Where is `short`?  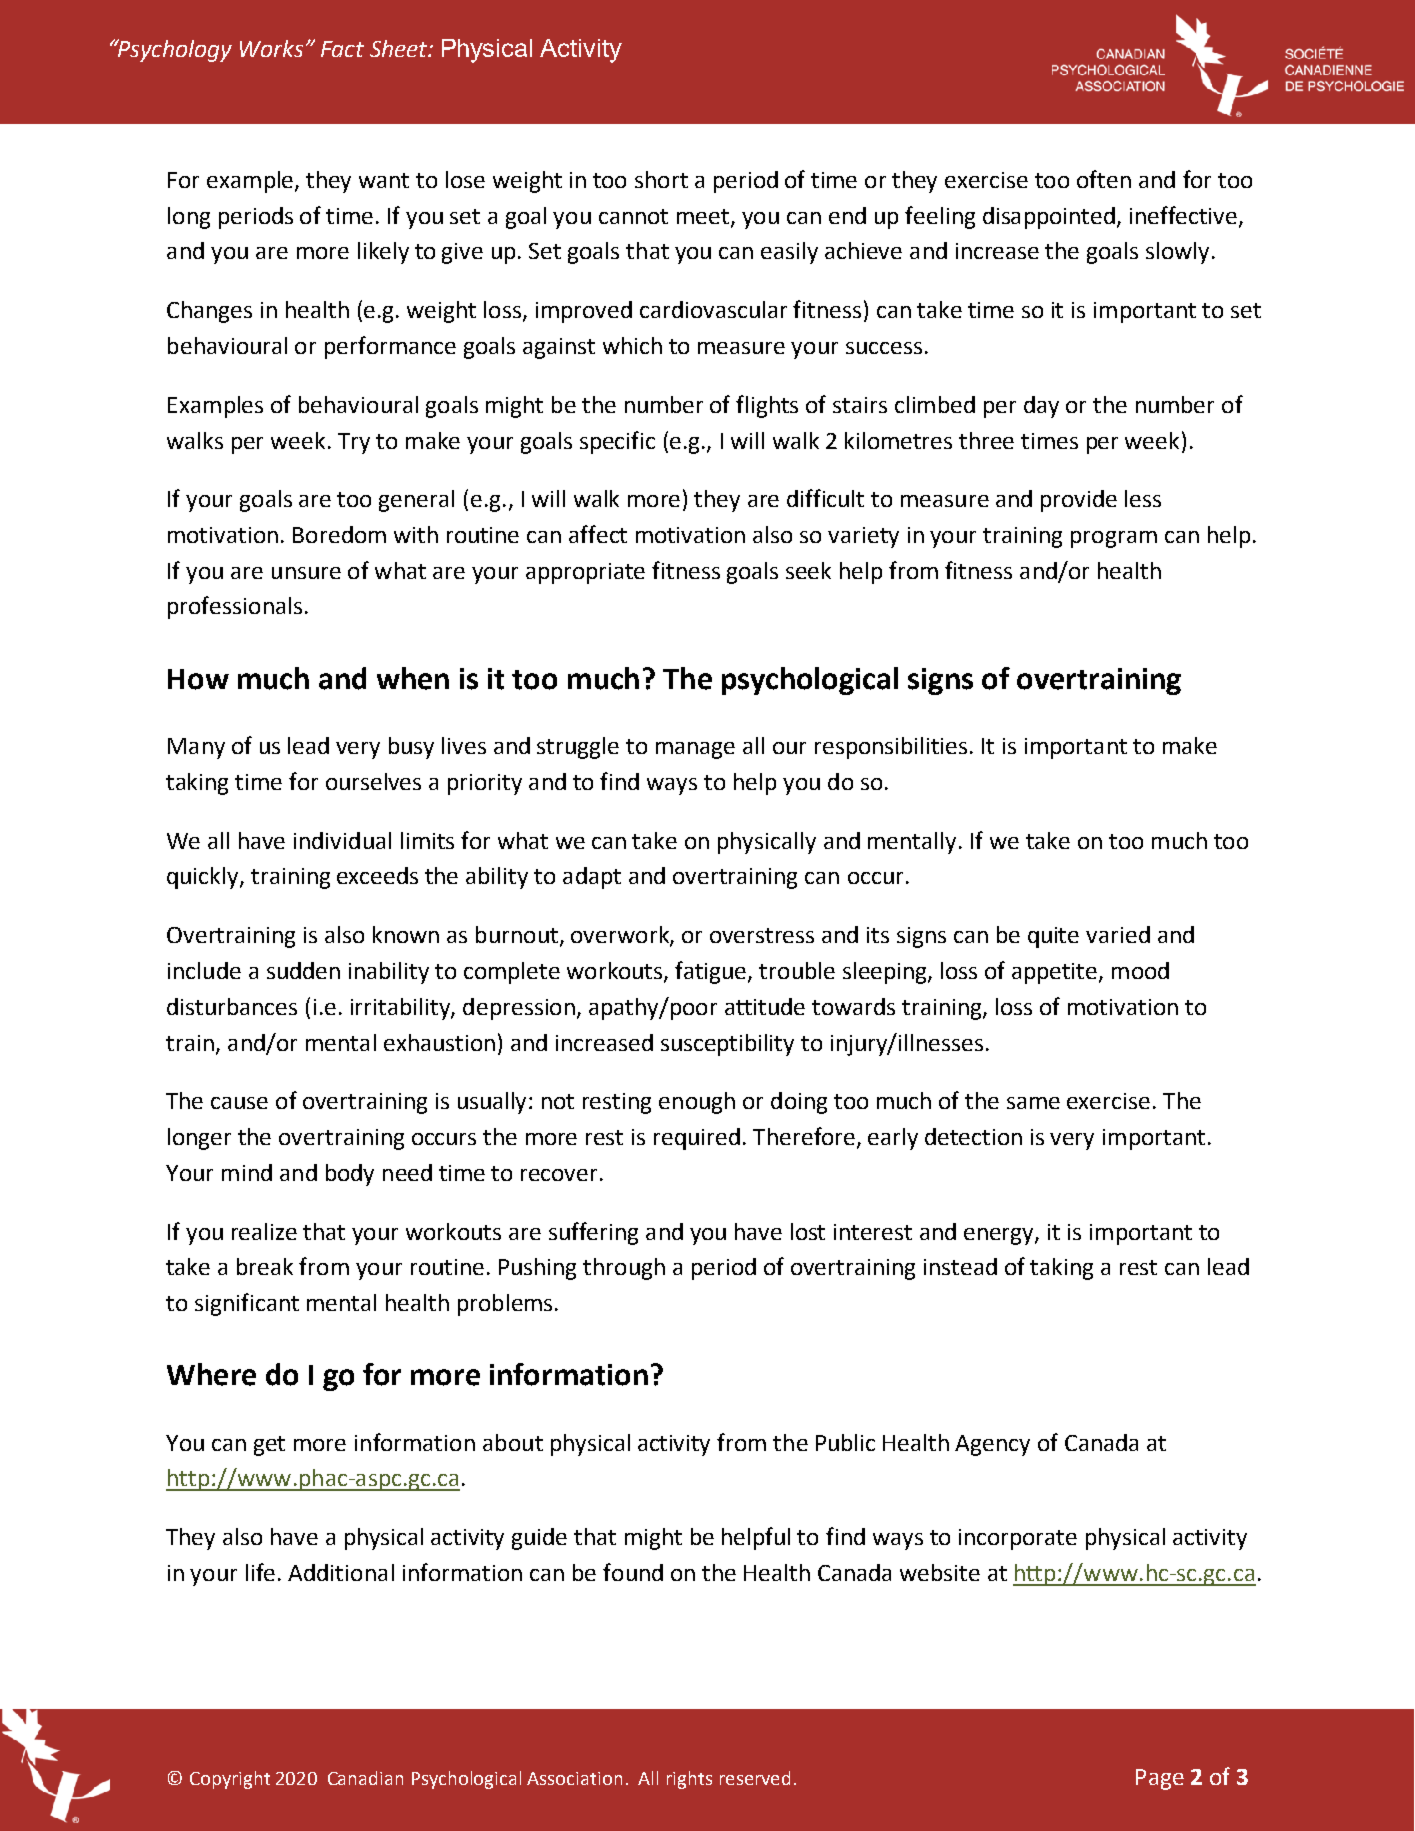
short is located at coordinates (661, 179).
